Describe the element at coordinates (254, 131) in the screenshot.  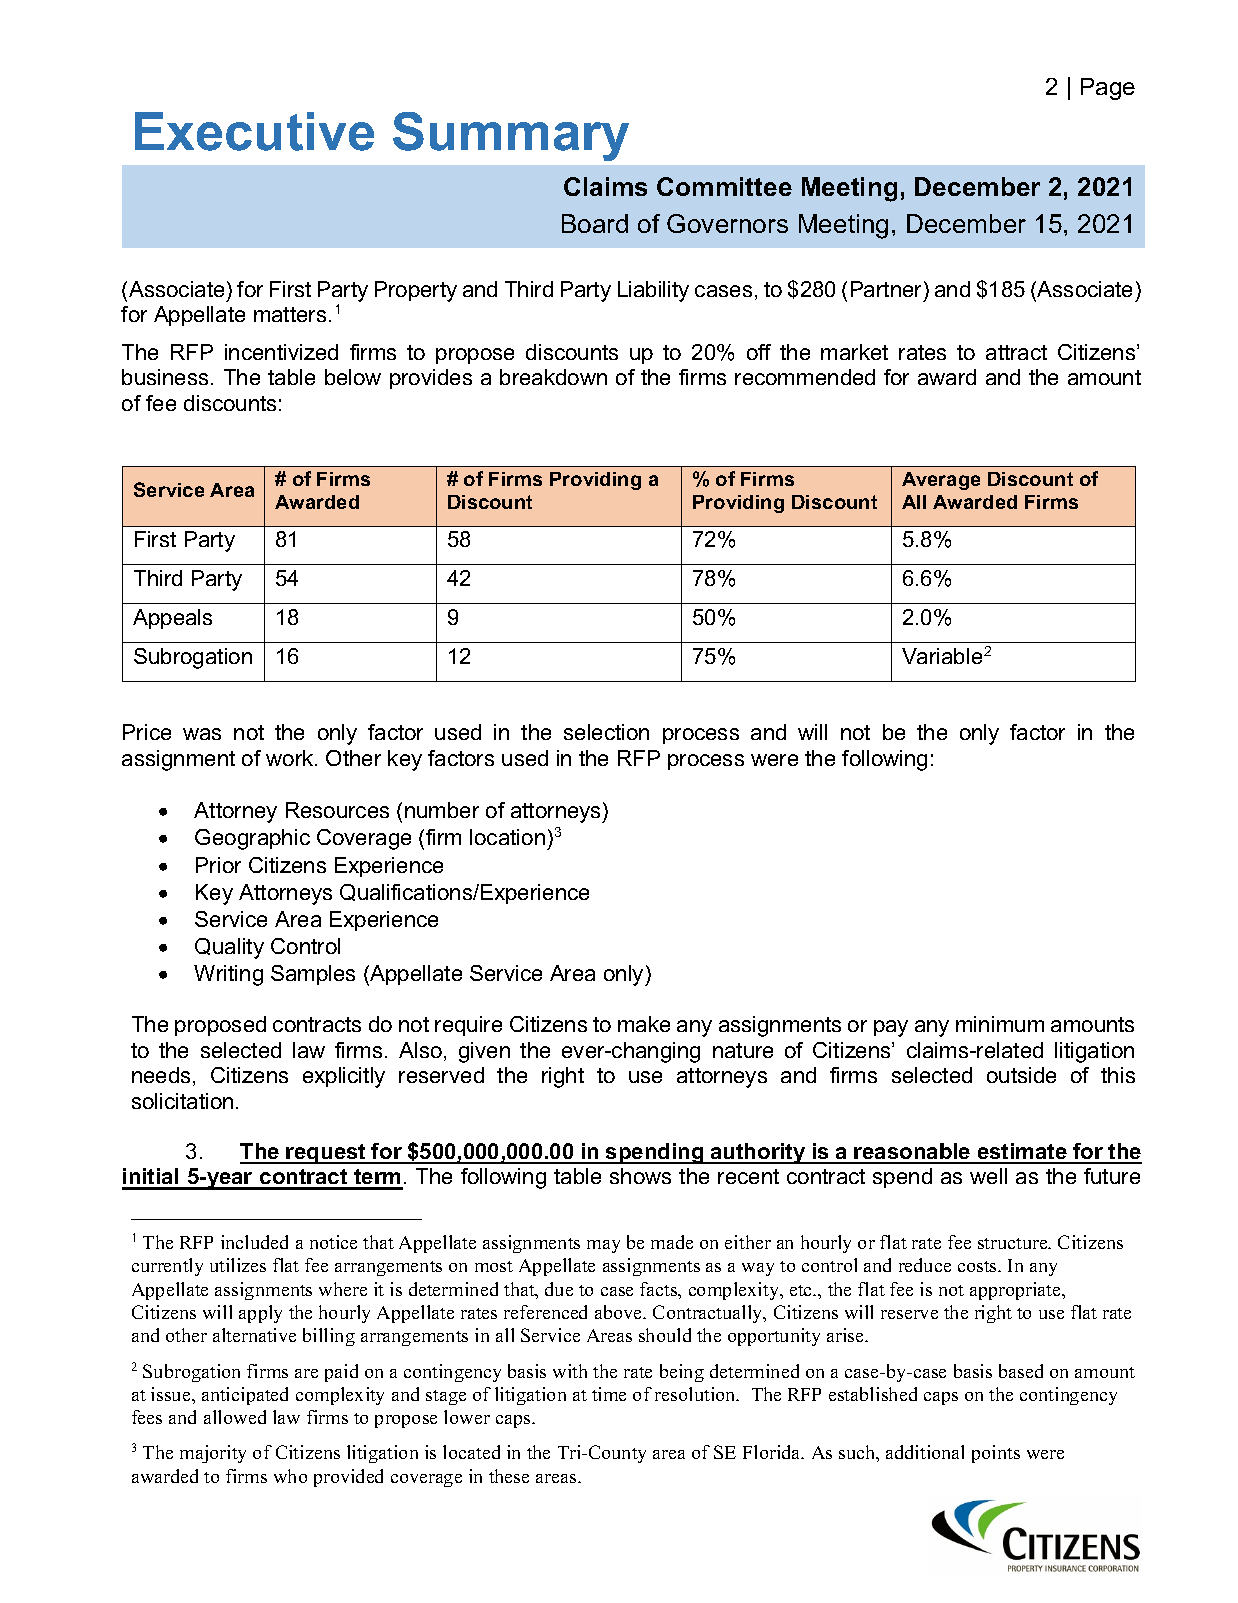
I see `Executive` at that location.
